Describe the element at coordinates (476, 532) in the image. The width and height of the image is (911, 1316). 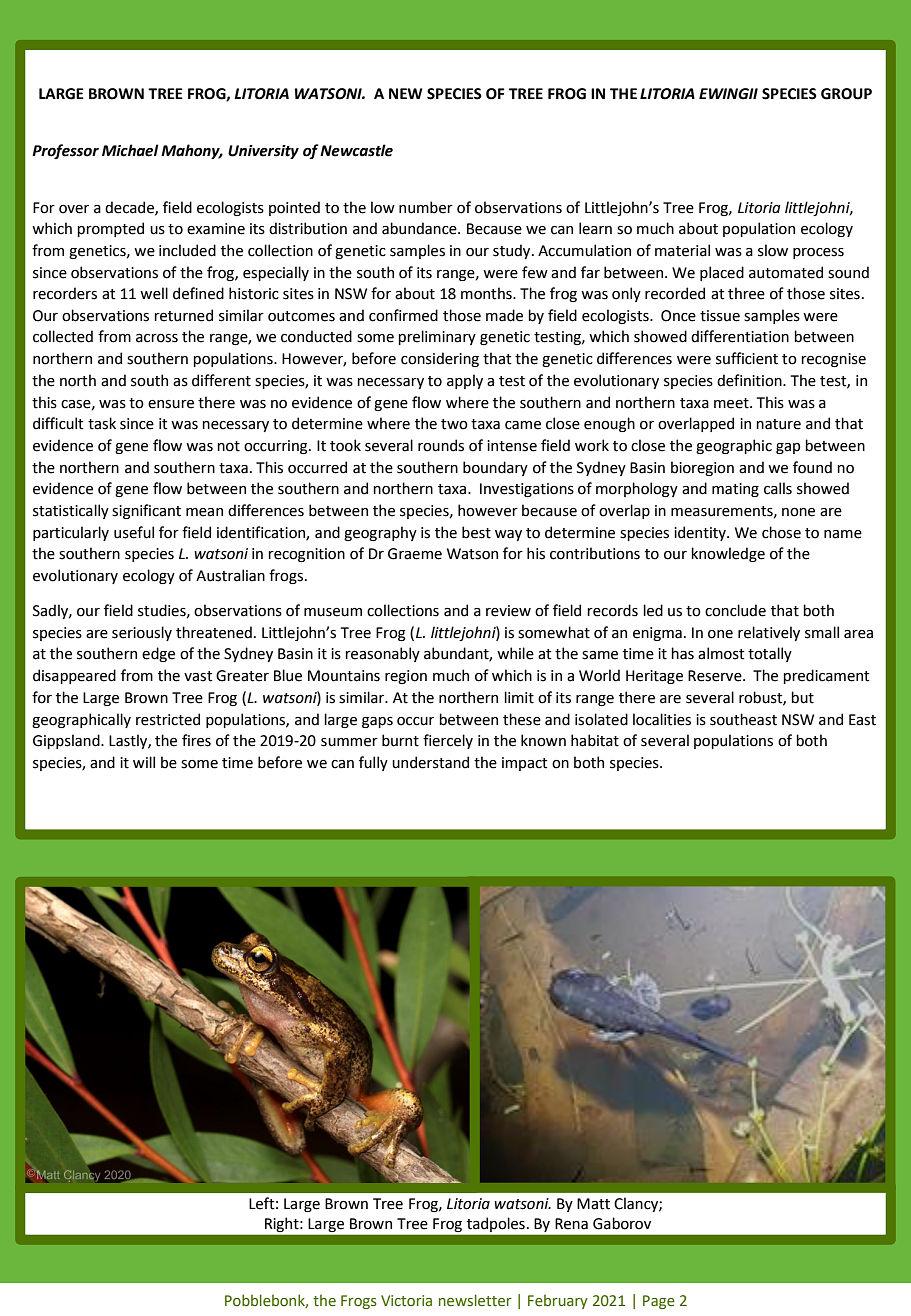
I see `best` at that location.
